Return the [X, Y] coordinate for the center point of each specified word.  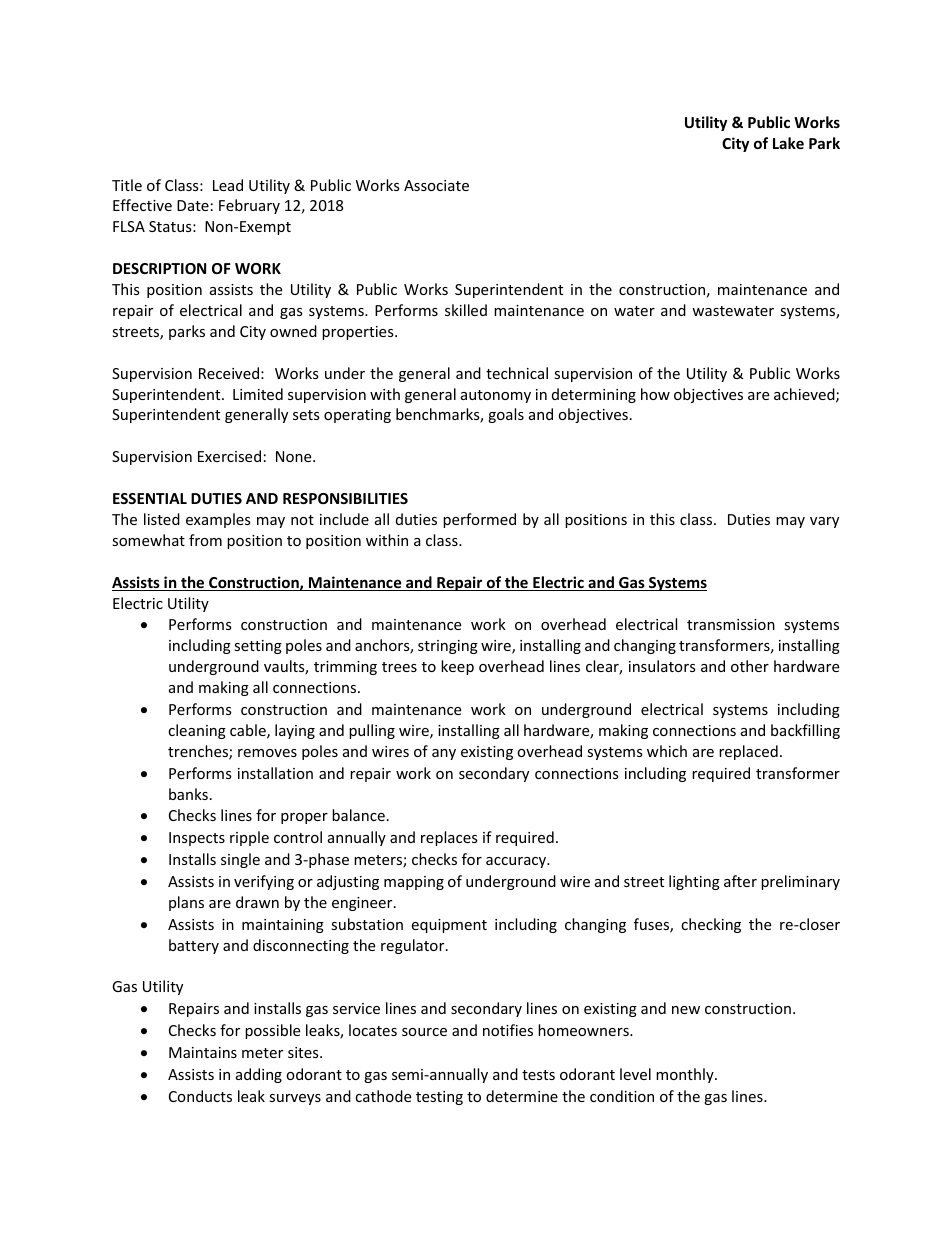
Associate [436, 185]
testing [439, 1098]
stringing [448, 647]
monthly [686, 1075]
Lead [228, 185]
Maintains [203, 1052]
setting [258, 647]
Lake [788, 143]
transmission [731, 624]
